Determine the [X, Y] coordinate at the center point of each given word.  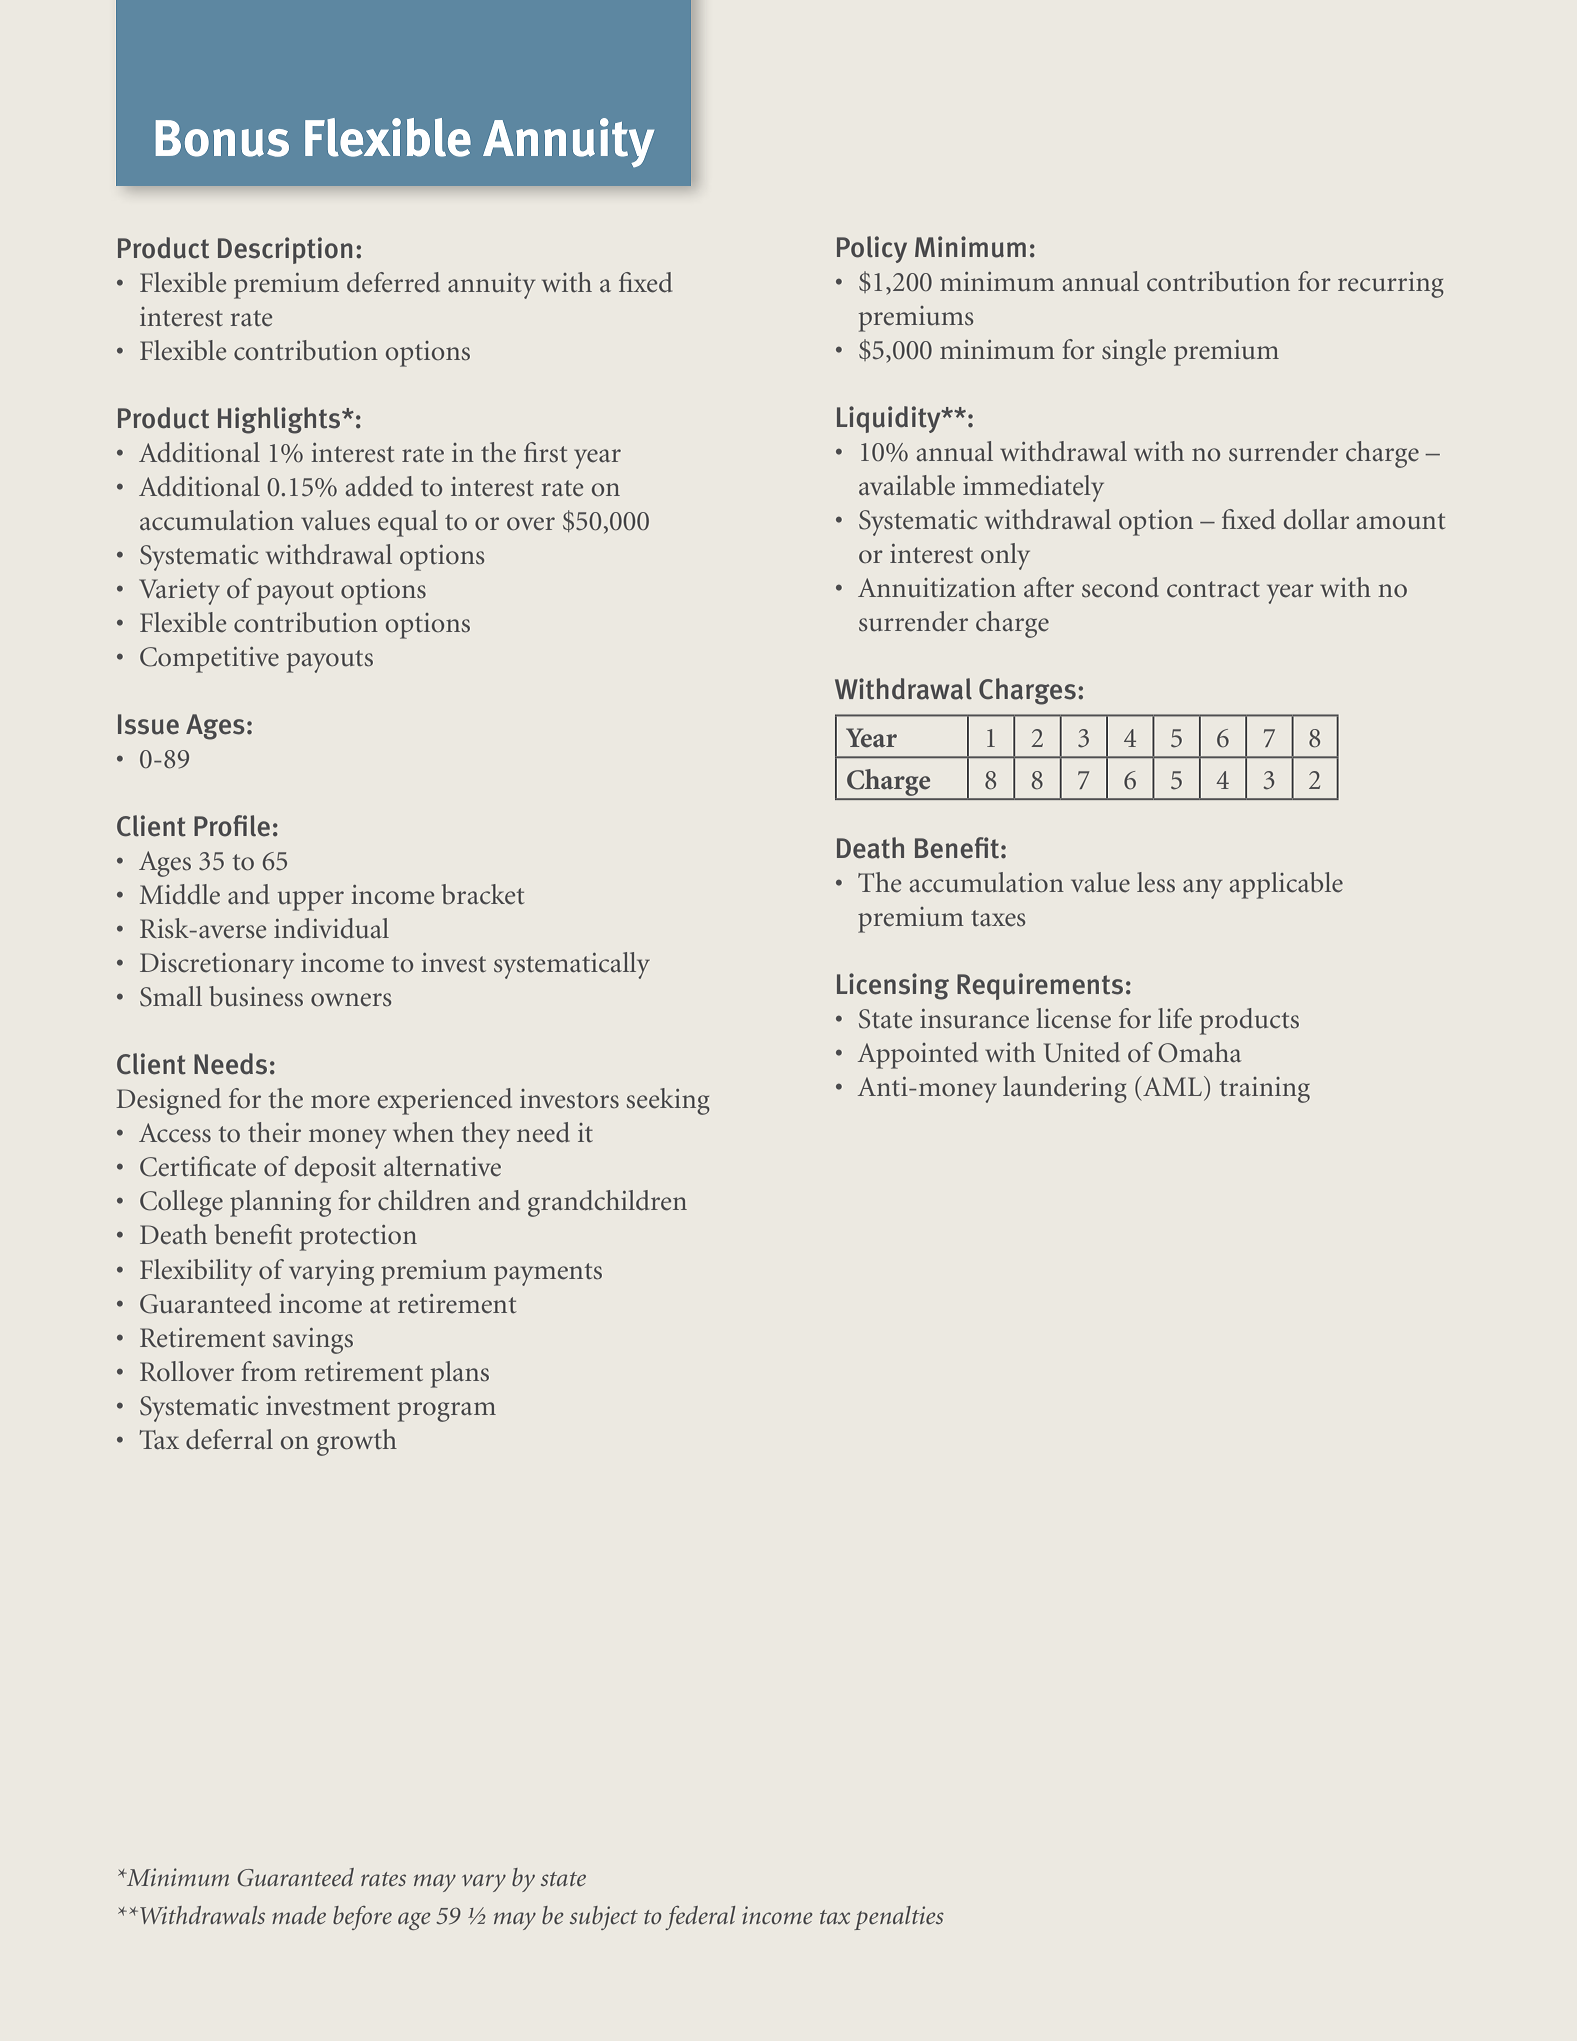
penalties [899, 1918]
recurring [1391, 285]
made [299, 1915]
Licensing [893, 986]
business [256, 996]
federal [700, 1918]
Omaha [1199, 1052]
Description [285, 250]
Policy [872, 249]
